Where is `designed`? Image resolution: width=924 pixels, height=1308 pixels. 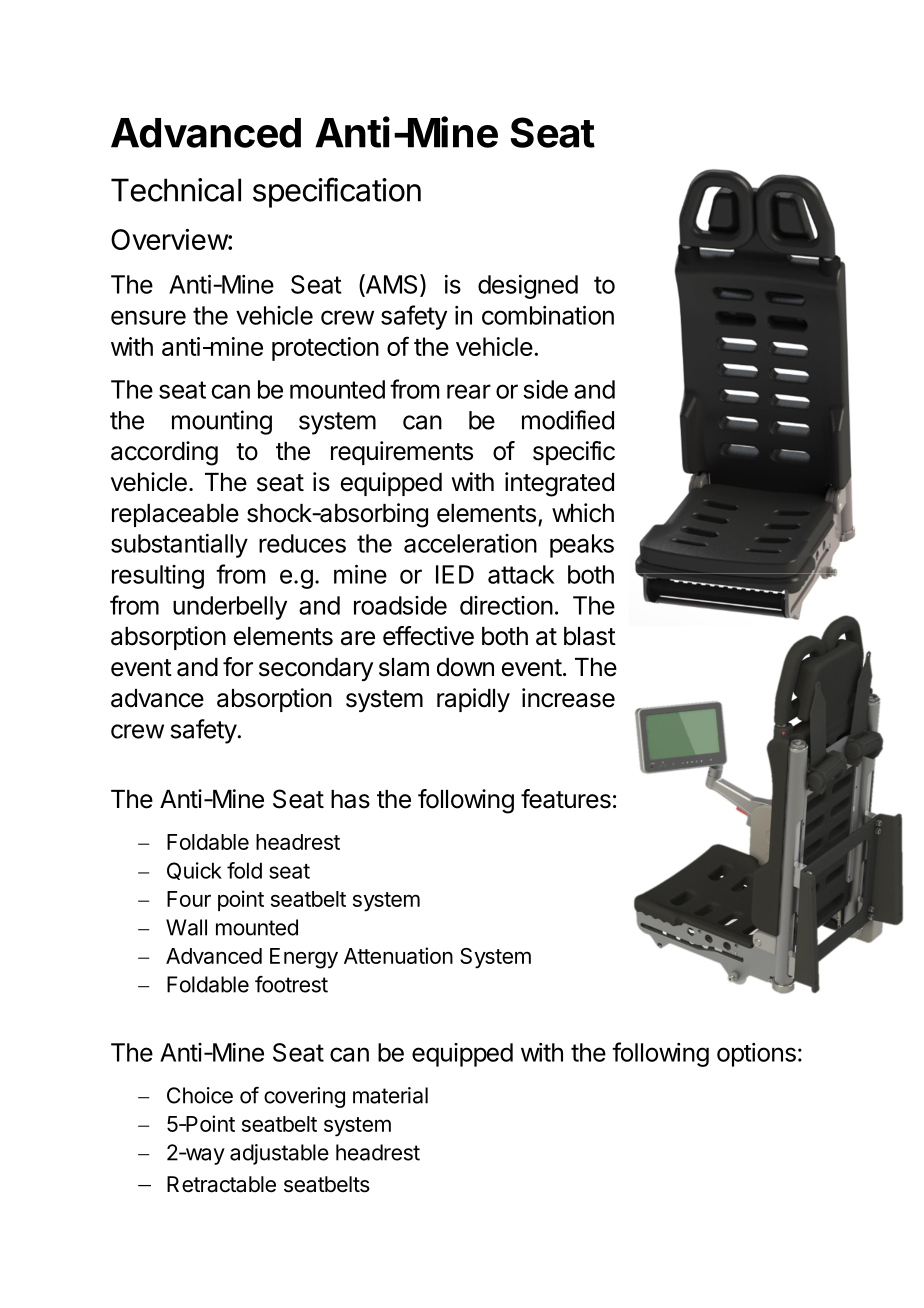 designed is located at coordinates (528, 287).
